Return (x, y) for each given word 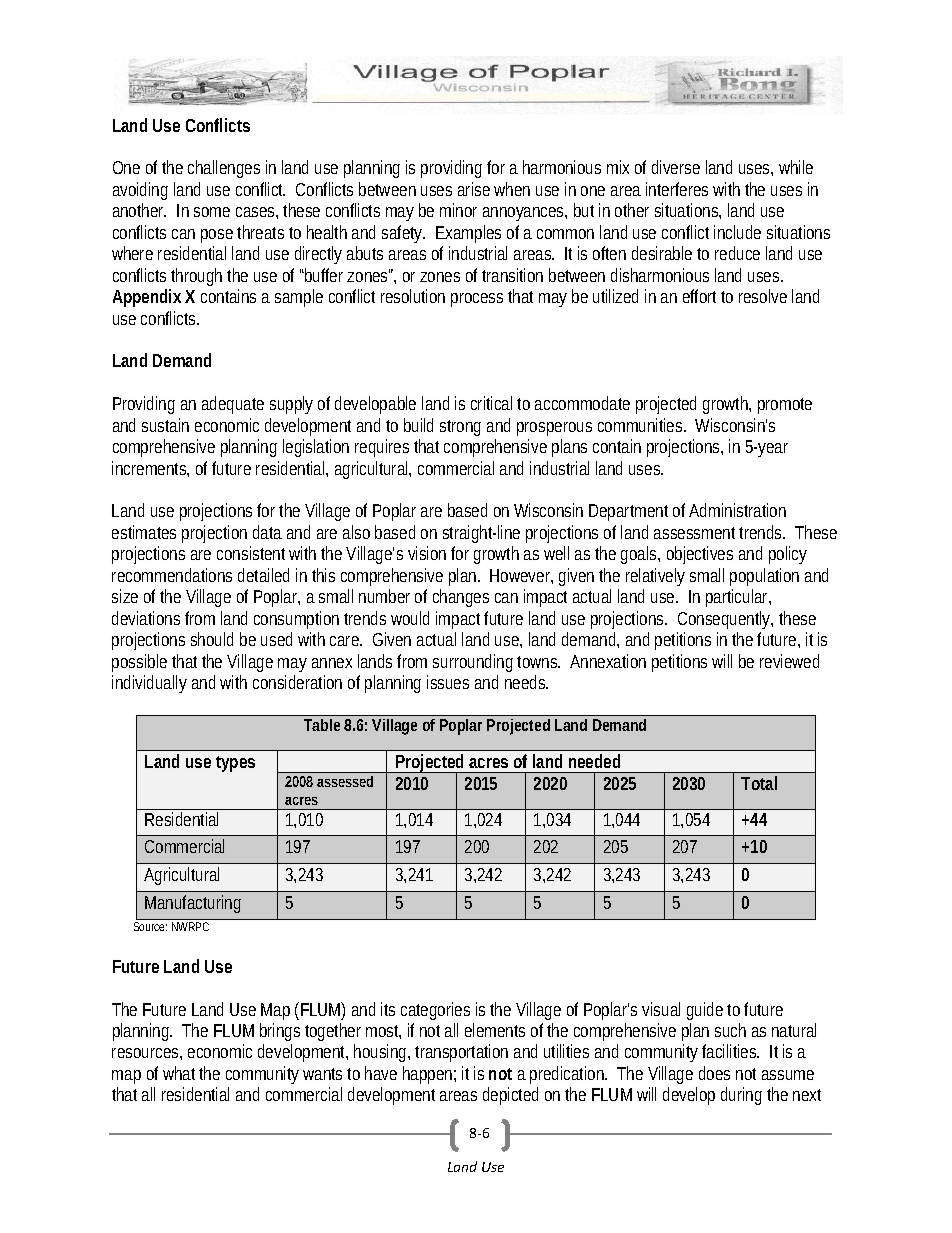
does (714, 1073)
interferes (677, 189)
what (179, 1073)
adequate (233, 405)
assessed (345, 781)
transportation (461, 1053)
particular (738, 598)
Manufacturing (193, 904)
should (212, 639)
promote (785, 406)
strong (460, 428)
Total (759, 783)
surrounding (473, 663)
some (212, 212)
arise (474, 189)
